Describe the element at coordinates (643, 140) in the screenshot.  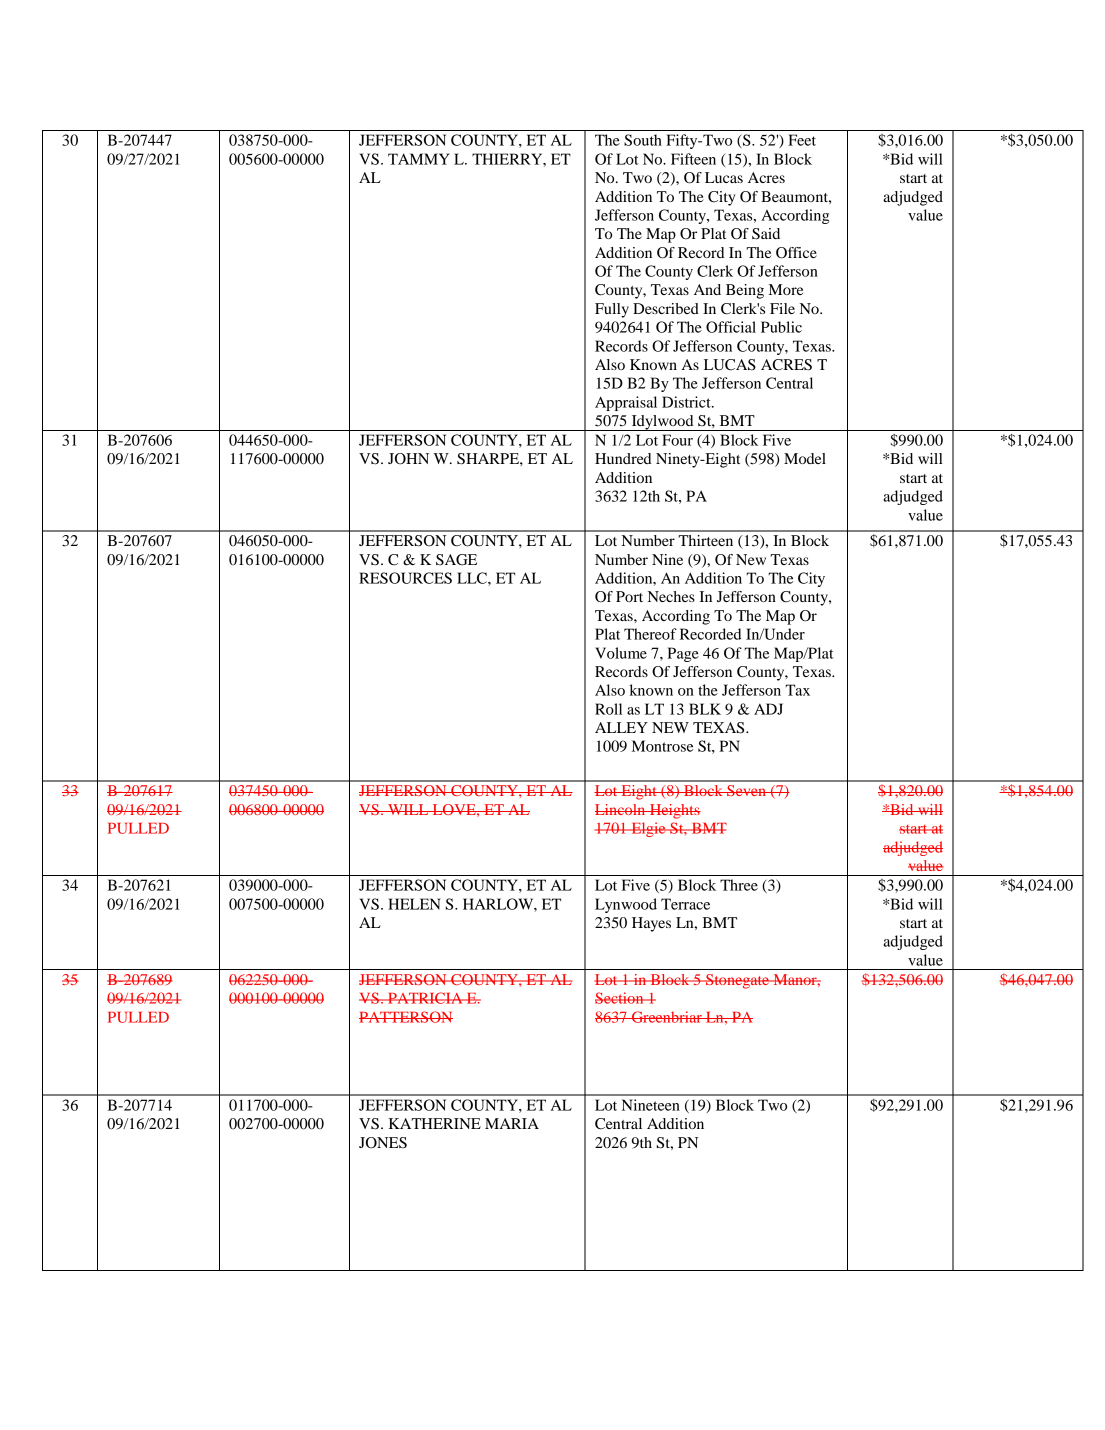
I see `South` at that location.
